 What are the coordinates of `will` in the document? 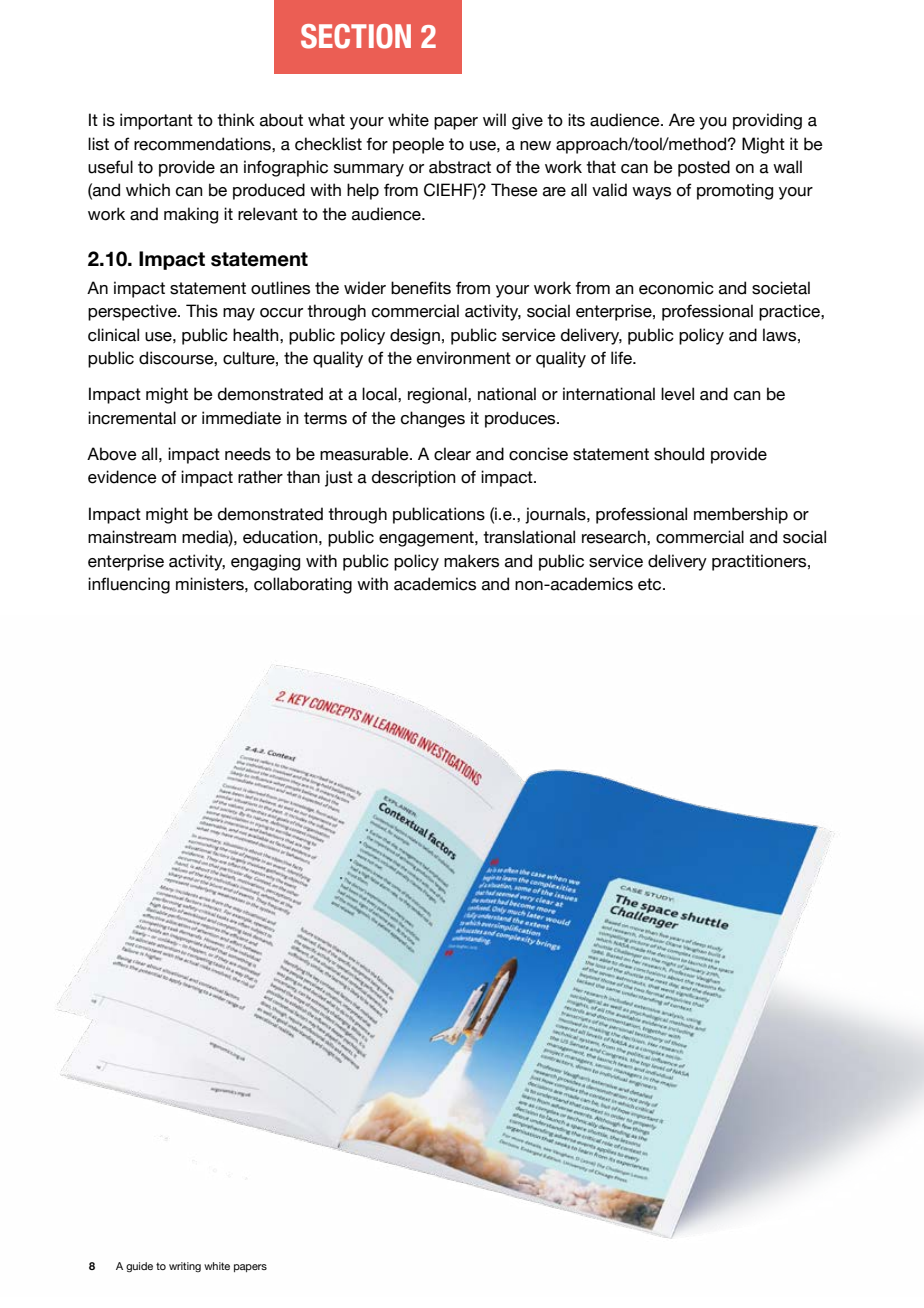 It's located at (494, 119).
